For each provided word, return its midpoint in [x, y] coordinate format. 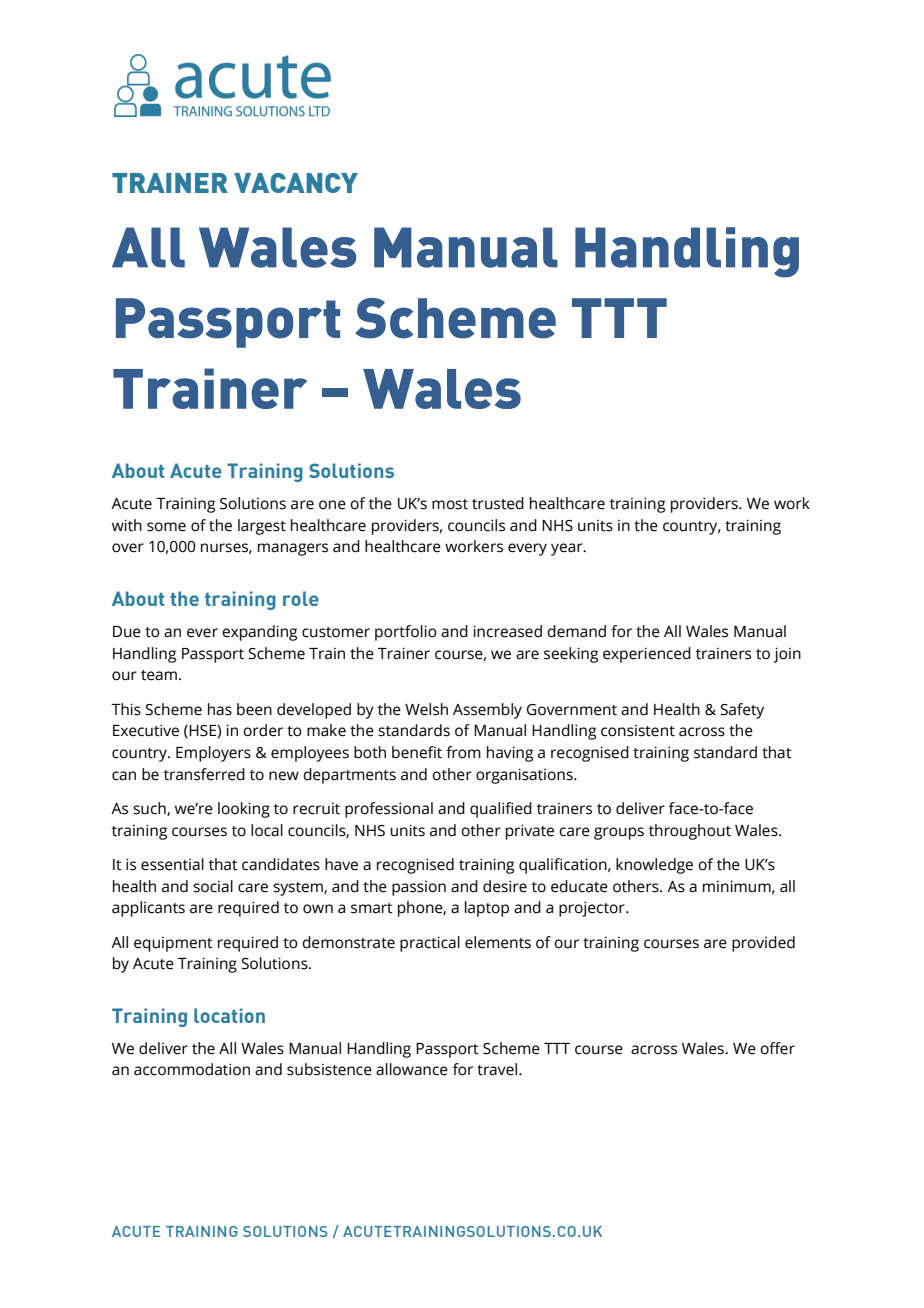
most [450, 504]
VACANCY [296, 183]
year [568, 549]
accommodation [192, 1069]
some [166, 527]
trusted [498, 503]
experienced [647, 655]
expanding [259, 633]
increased [507, 631]
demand [576, 631]
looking [244, 810]
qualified [501, 810]
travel [498, 1069]
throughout [690, 832]
